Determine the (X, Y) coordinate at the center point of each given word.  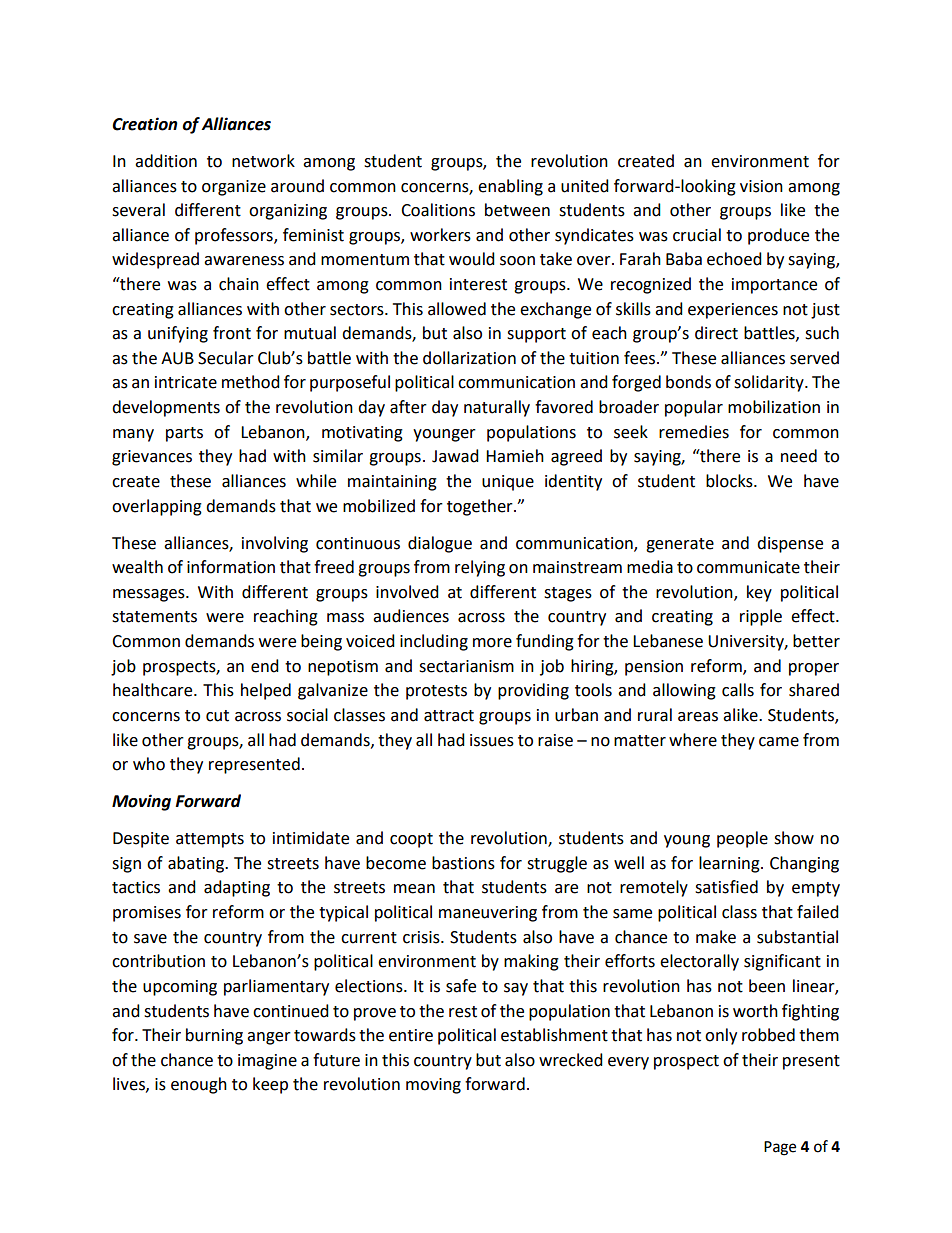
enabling (510, 187)
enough (199, 1085)
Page (780, 1148)
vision (761, 186)
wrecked (571, 1060)
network (263, 161)
